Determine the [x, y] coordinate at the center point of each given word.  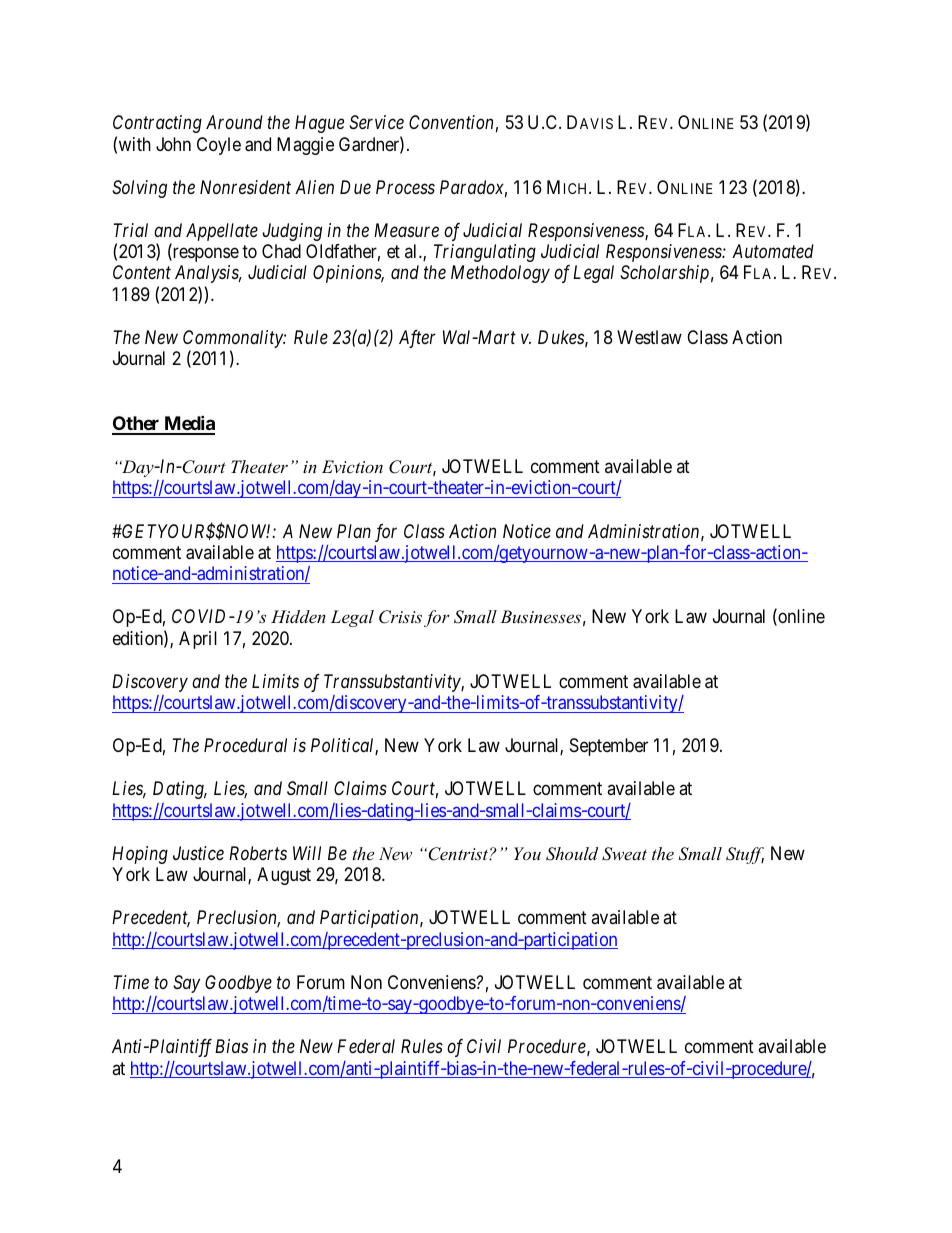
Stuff [745, 855]
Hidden [298, 616]
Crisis [400, 617]
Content [142, 272]
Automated [773, 251]
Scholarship [664, 274]
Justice [198, 853]
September [609, 747]
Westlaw [649, 337]
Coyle [219, 146]
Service [376, 122]
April [198, 640]
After [417, 339]
